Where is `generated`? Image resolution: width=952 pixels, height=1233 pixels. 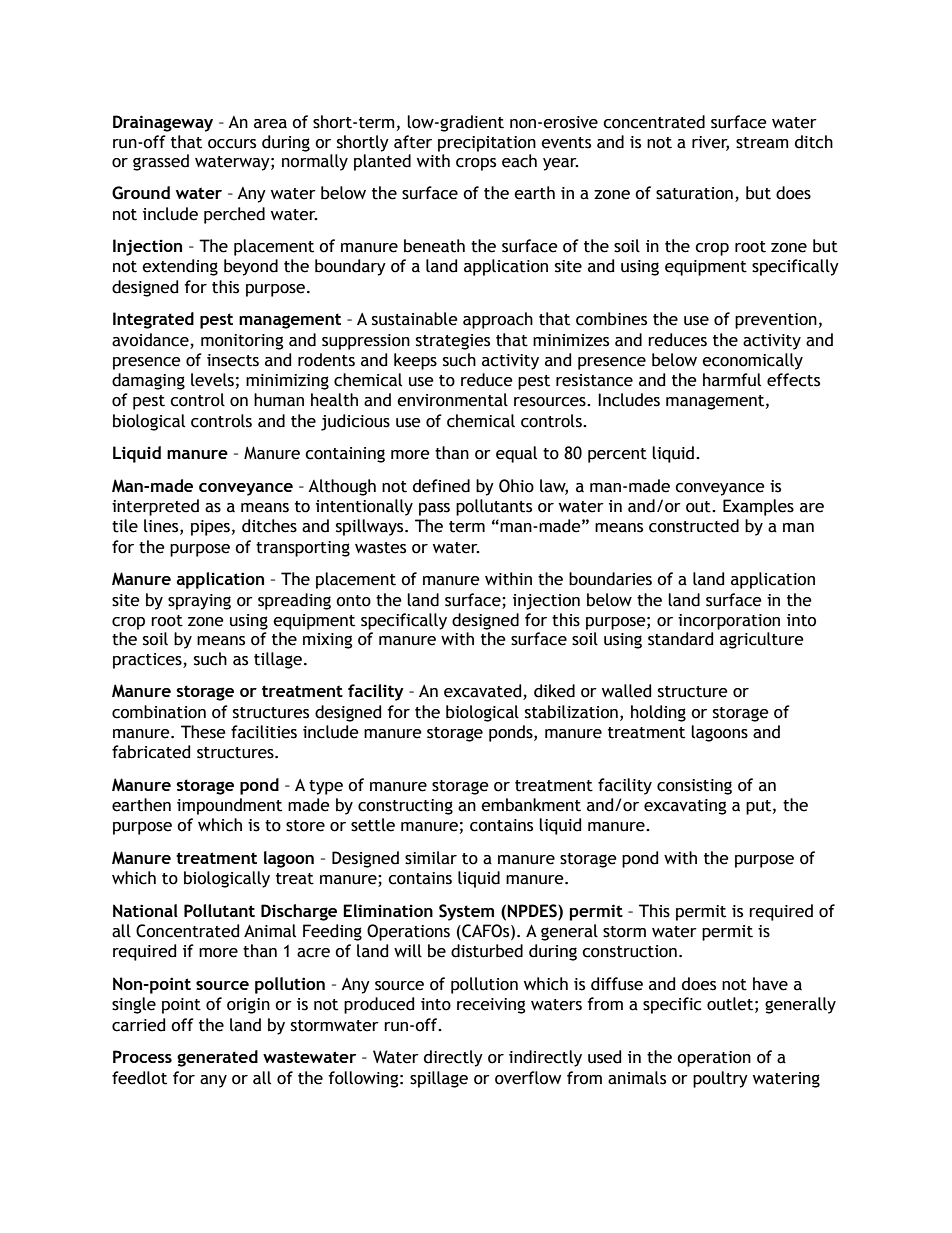 generated is located at coordinates (217, 1058).
